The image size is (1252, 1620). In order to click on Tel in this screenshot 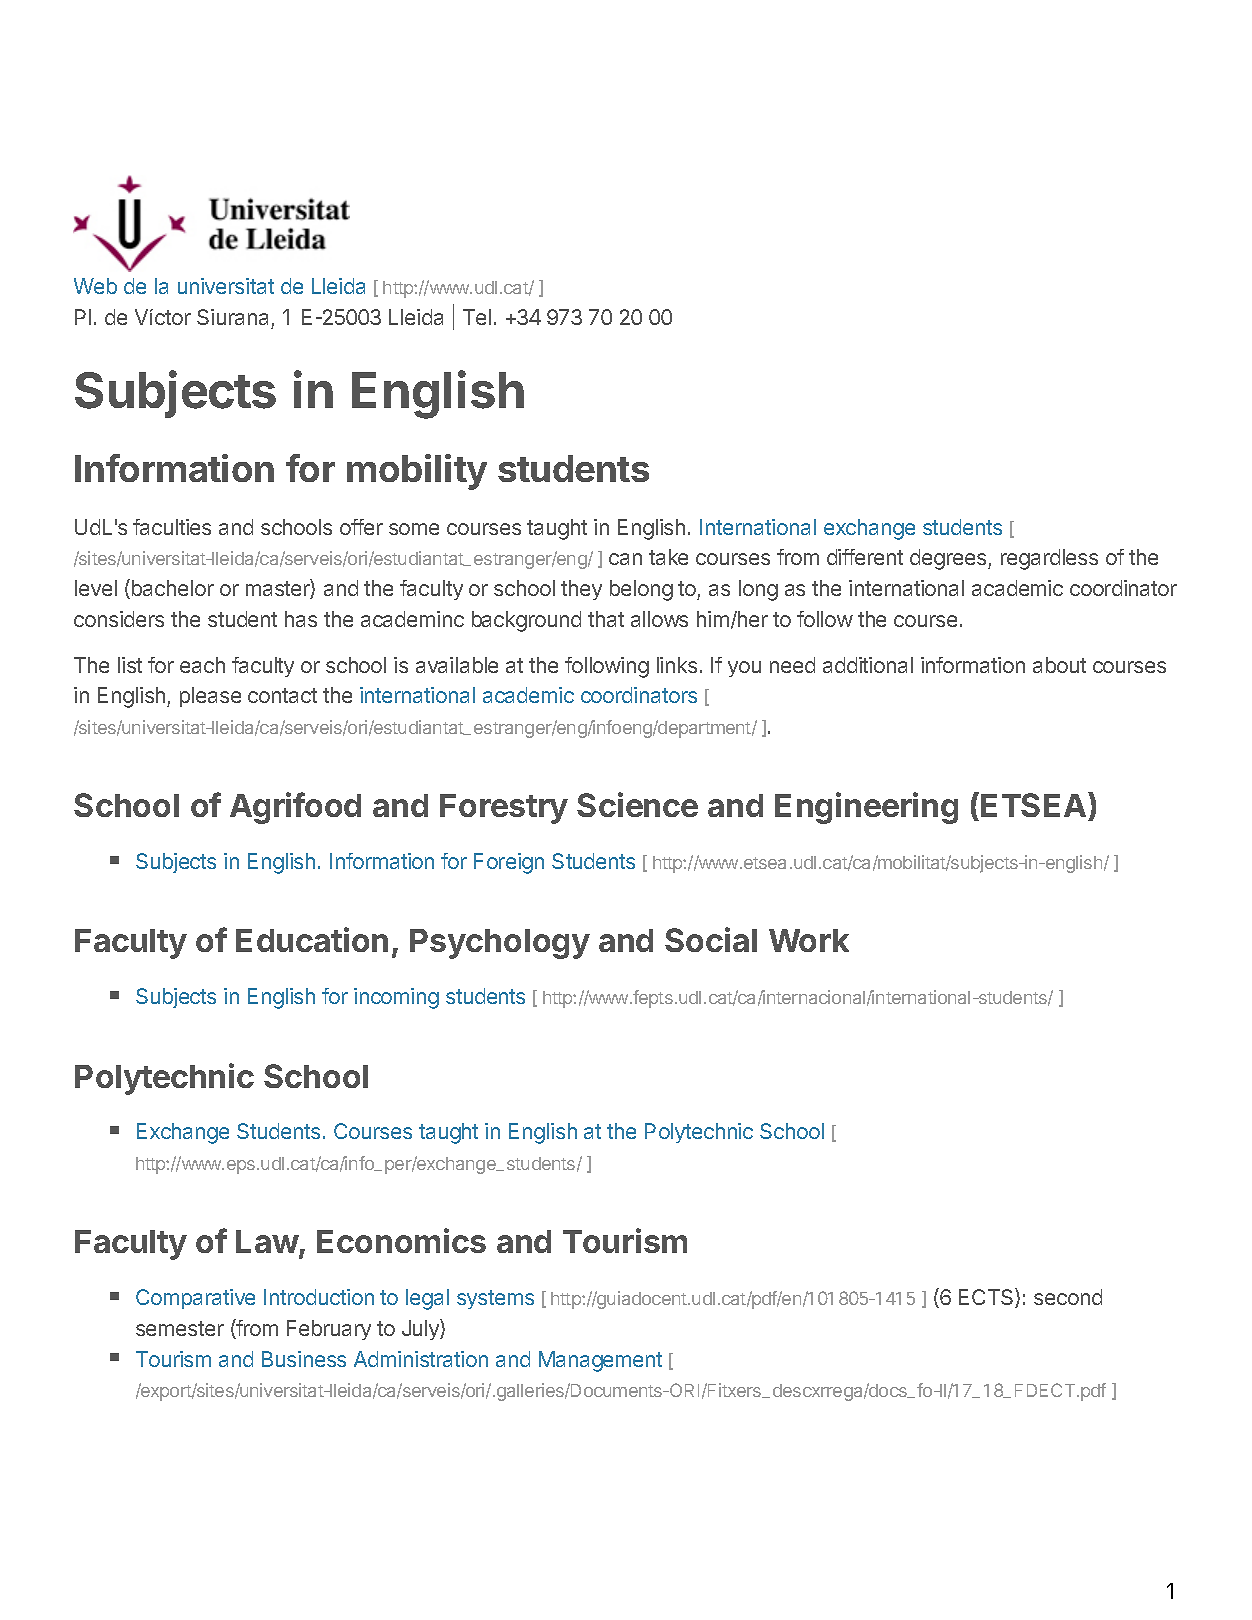, I will do `click(477, 317)`.
